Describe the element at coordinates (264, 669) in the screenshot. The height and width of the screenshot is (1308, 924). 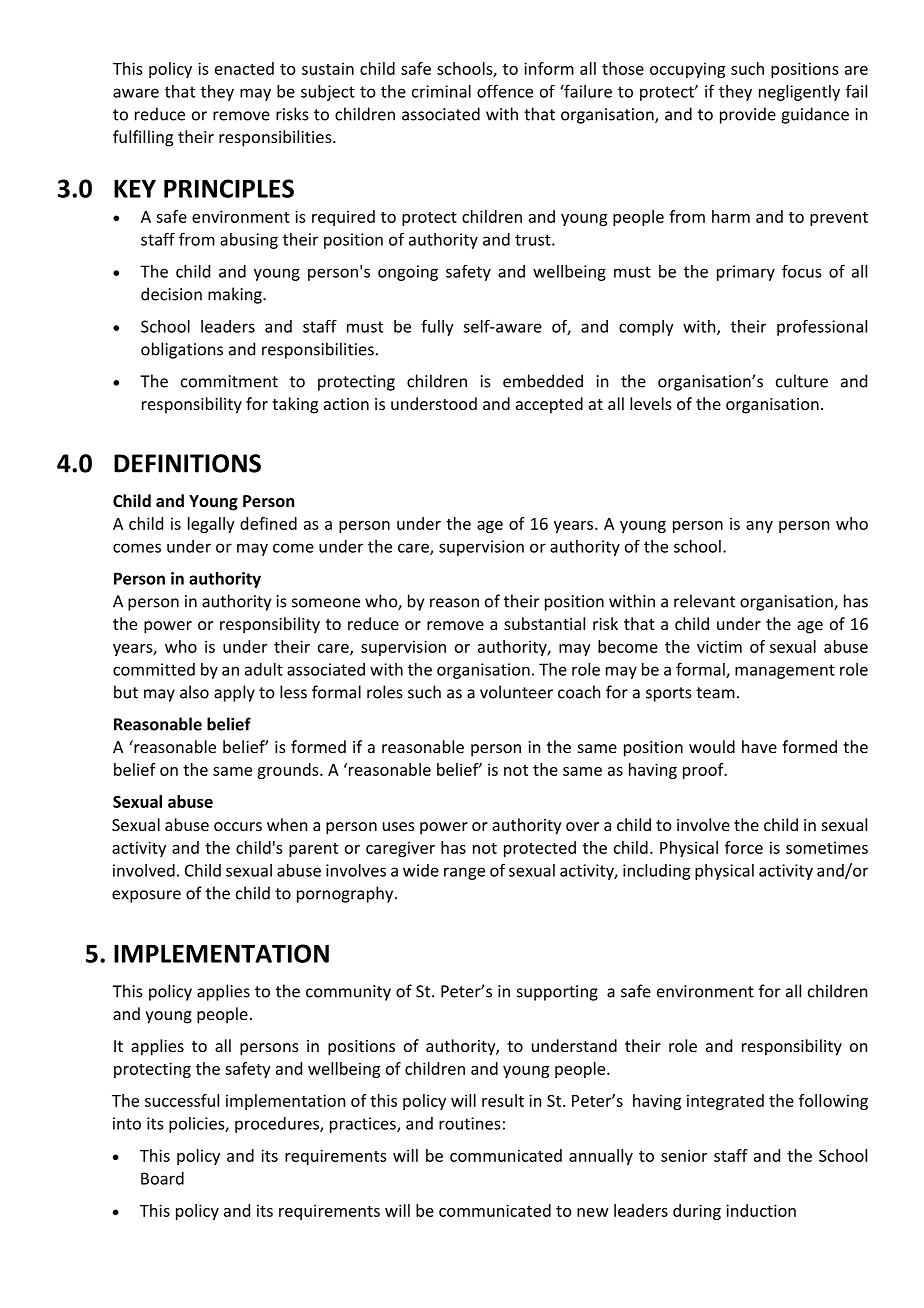
I see `adult` at that location.
